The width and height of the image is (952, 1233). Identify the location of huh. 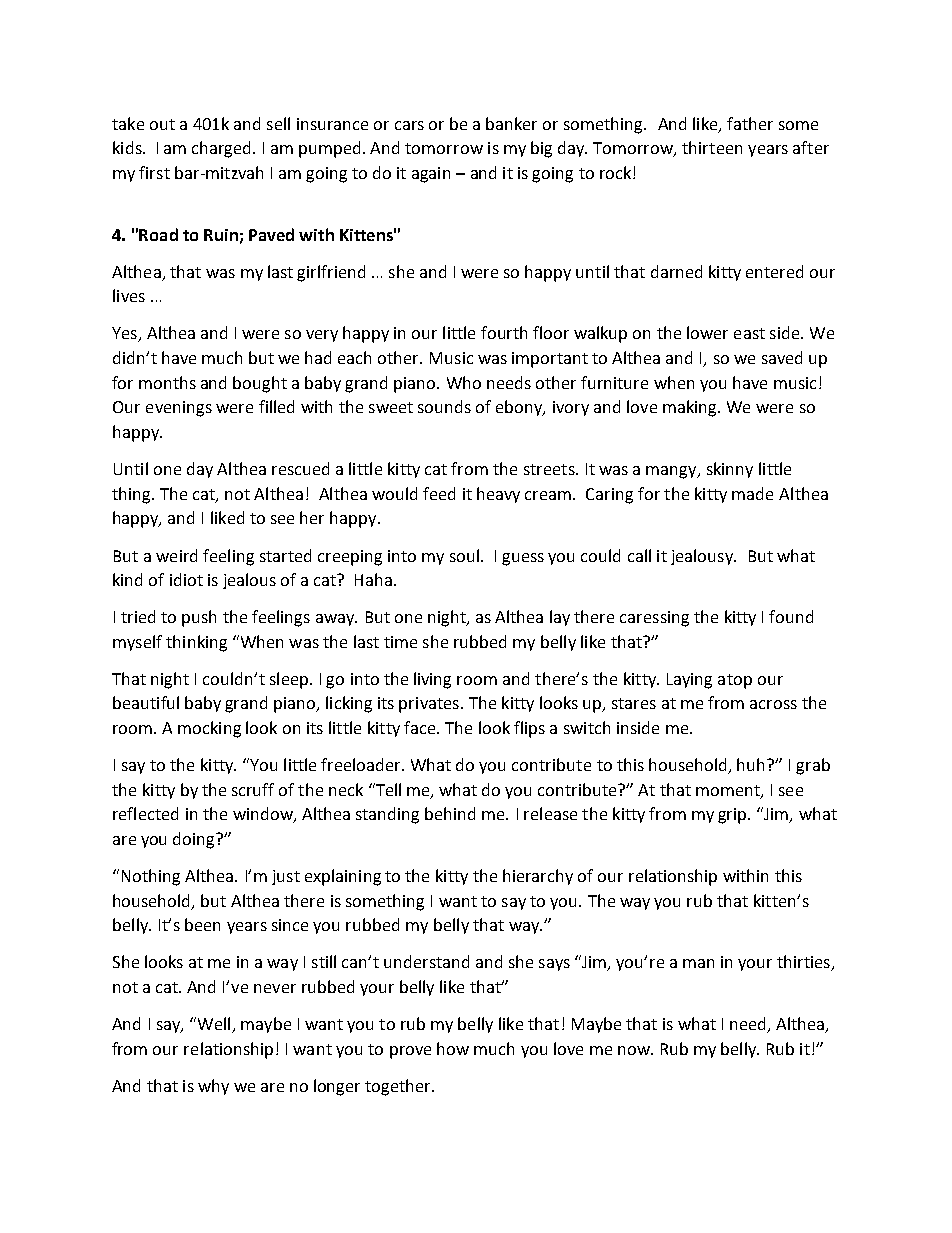
(752, 764).
